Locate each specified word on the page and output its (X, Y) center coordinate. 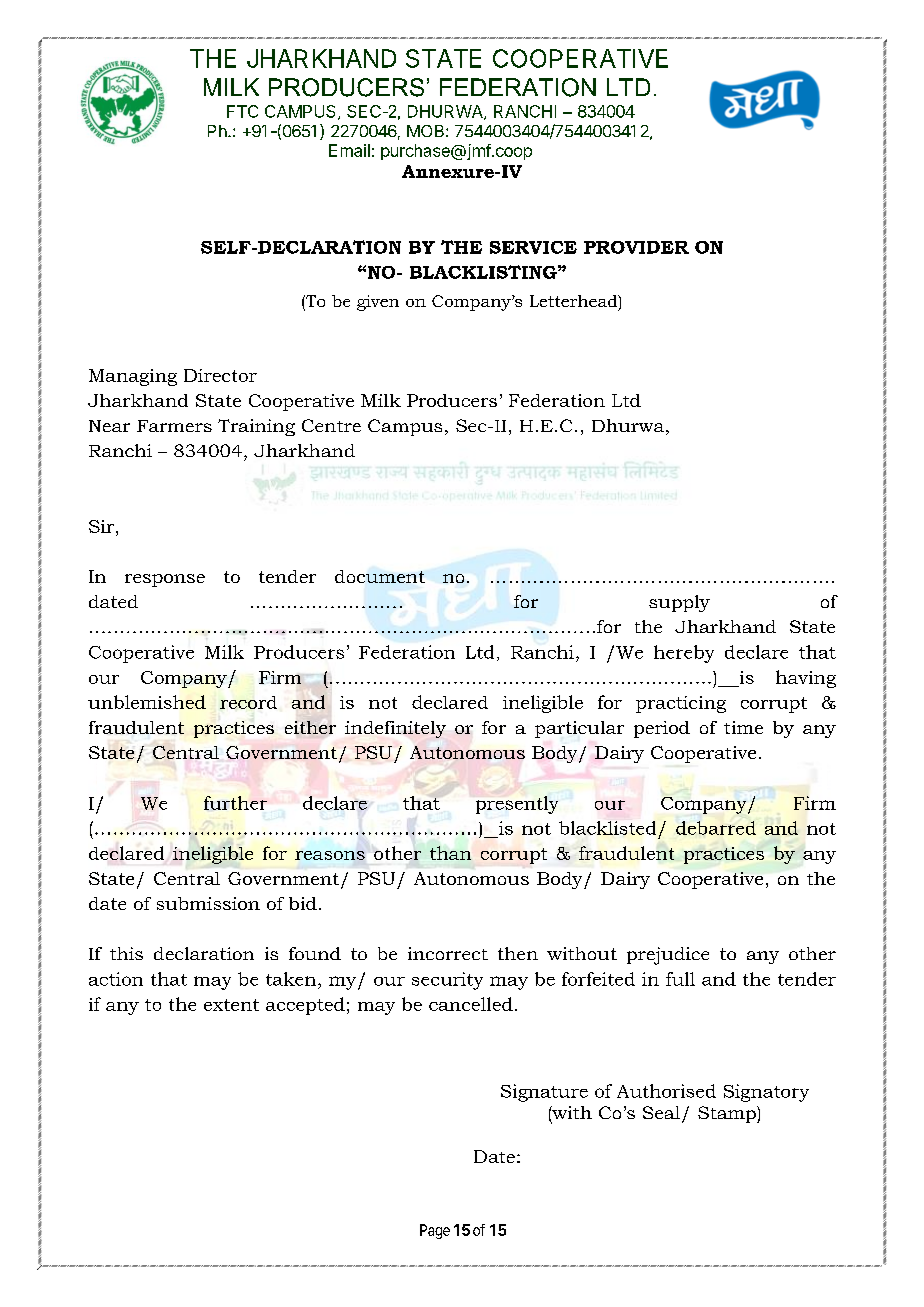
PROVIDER (636, 247)
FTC (242, 111)
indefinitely (395, 729)
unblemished (147, 702)
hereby (684, 654)
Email (349, 150)
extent (231, 1005)
